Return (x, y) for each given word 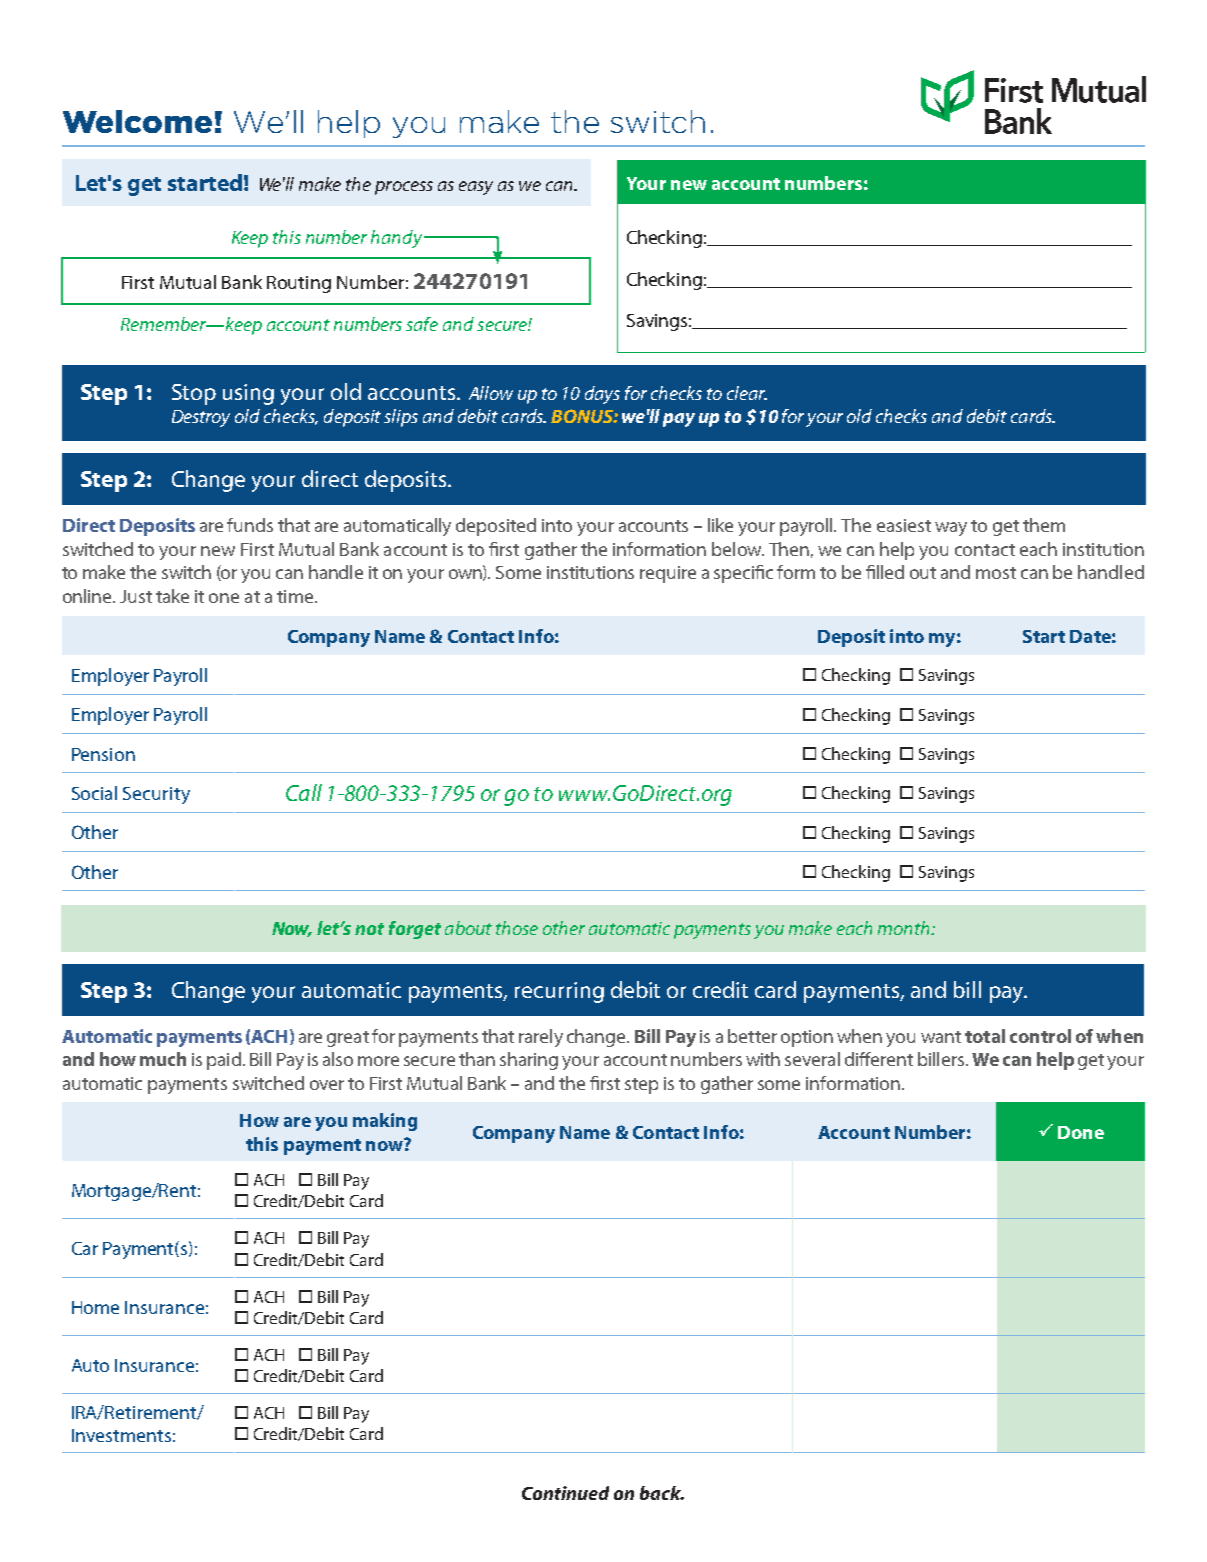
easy (476, 188)
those (517, 928)
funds (250, 525)
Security (156, 795)
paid (224, 1061)
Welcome (137, 121)
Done (1081, 1132)
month (905, 928)
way (951, 529)
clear (747, 393)
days (602, 395)
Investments (121, 1435)
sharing (529, 1061)
